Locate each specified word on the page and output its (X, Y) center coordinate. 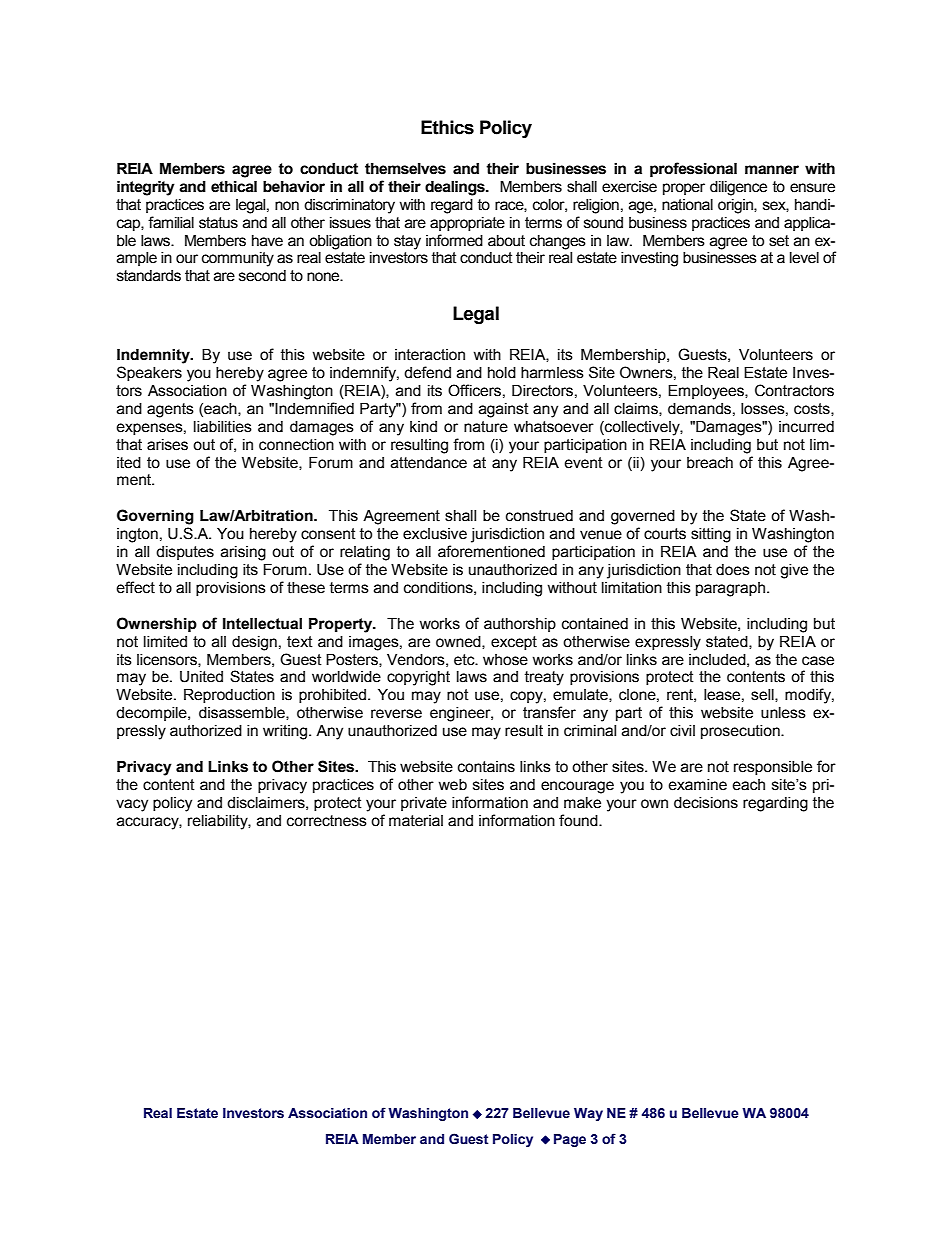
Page (570, 1140)
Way (588, 1114)
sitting (711, 535)
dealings (456, 188)
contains (486, 767)
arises (167, 445)
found (579, 820)
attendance (429, 463)
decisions (706, 803)
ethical (234, 187)
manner (772, 170)
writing (286, 732)
